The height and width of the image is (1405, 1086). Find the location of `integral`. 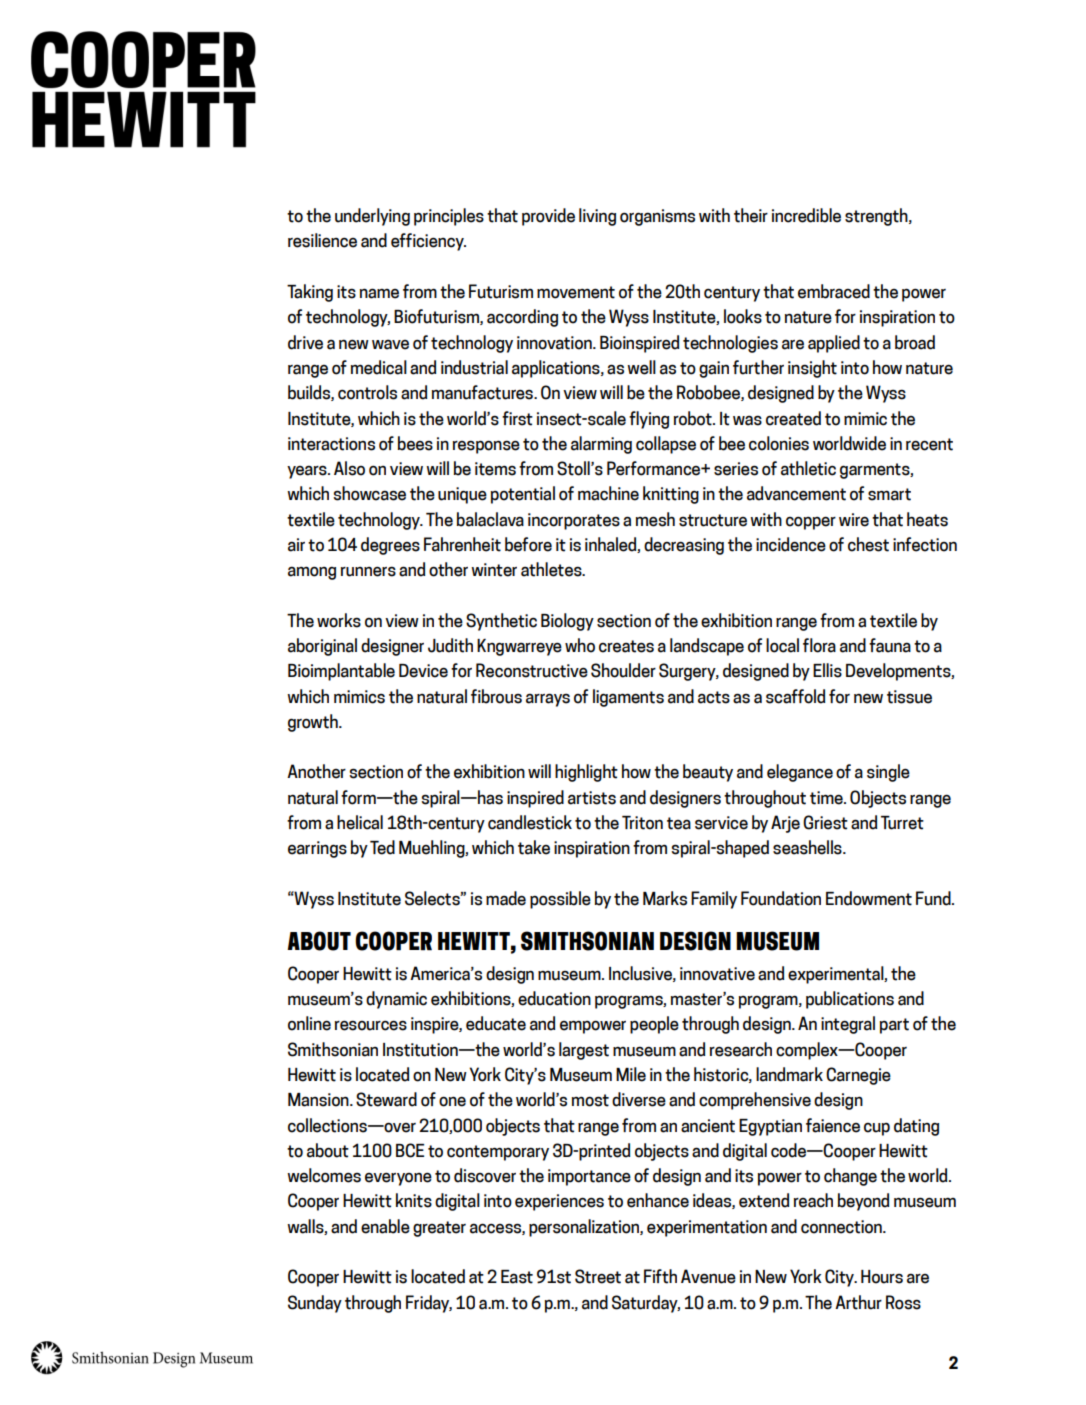

integral is located at coordinates (848, 1025).
